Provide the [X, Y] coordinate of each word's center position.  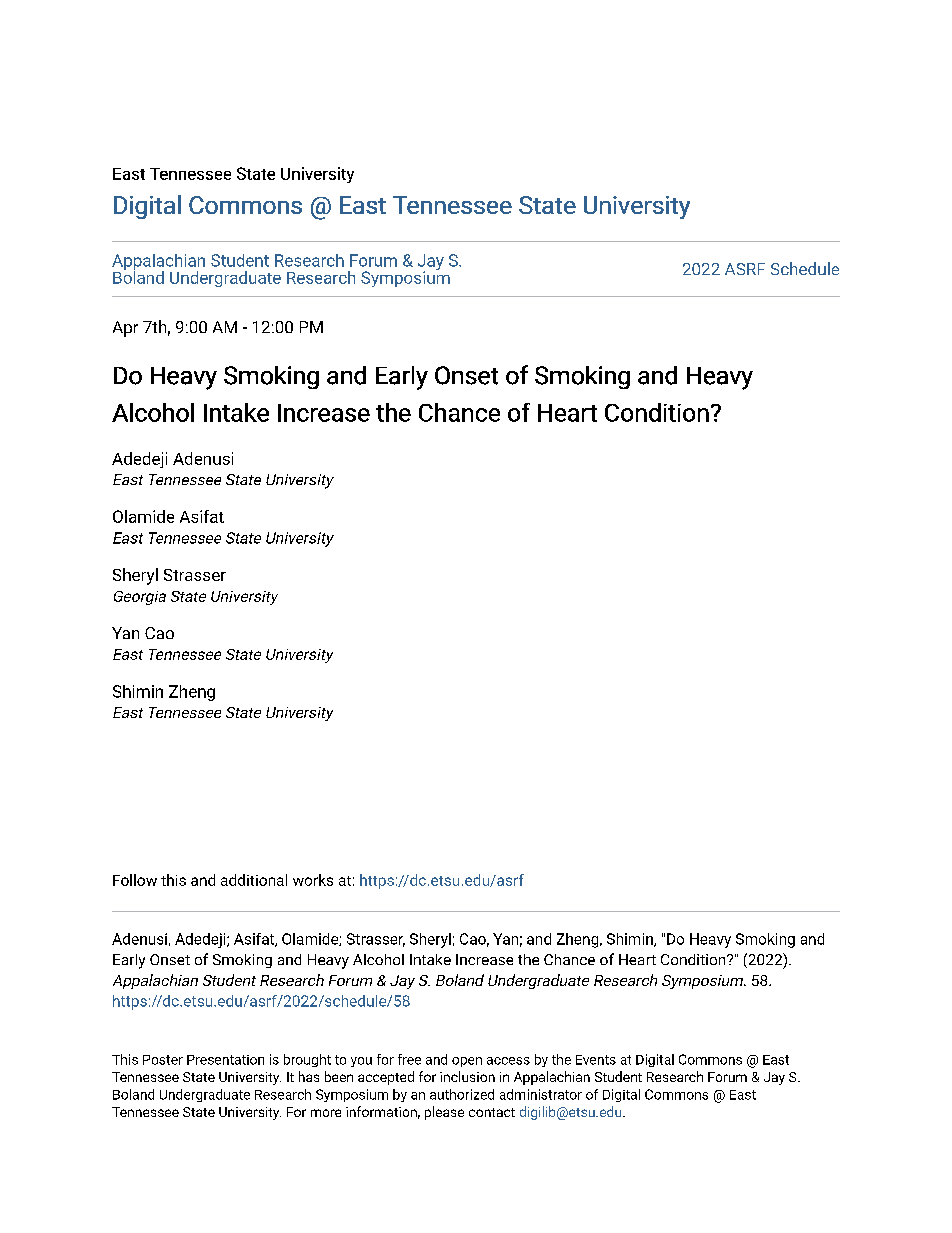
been [339, 1076]
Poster [163, 1060]
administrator [541, 1094]
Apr [125, 329]
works [313, 880]
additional [254, 880]
